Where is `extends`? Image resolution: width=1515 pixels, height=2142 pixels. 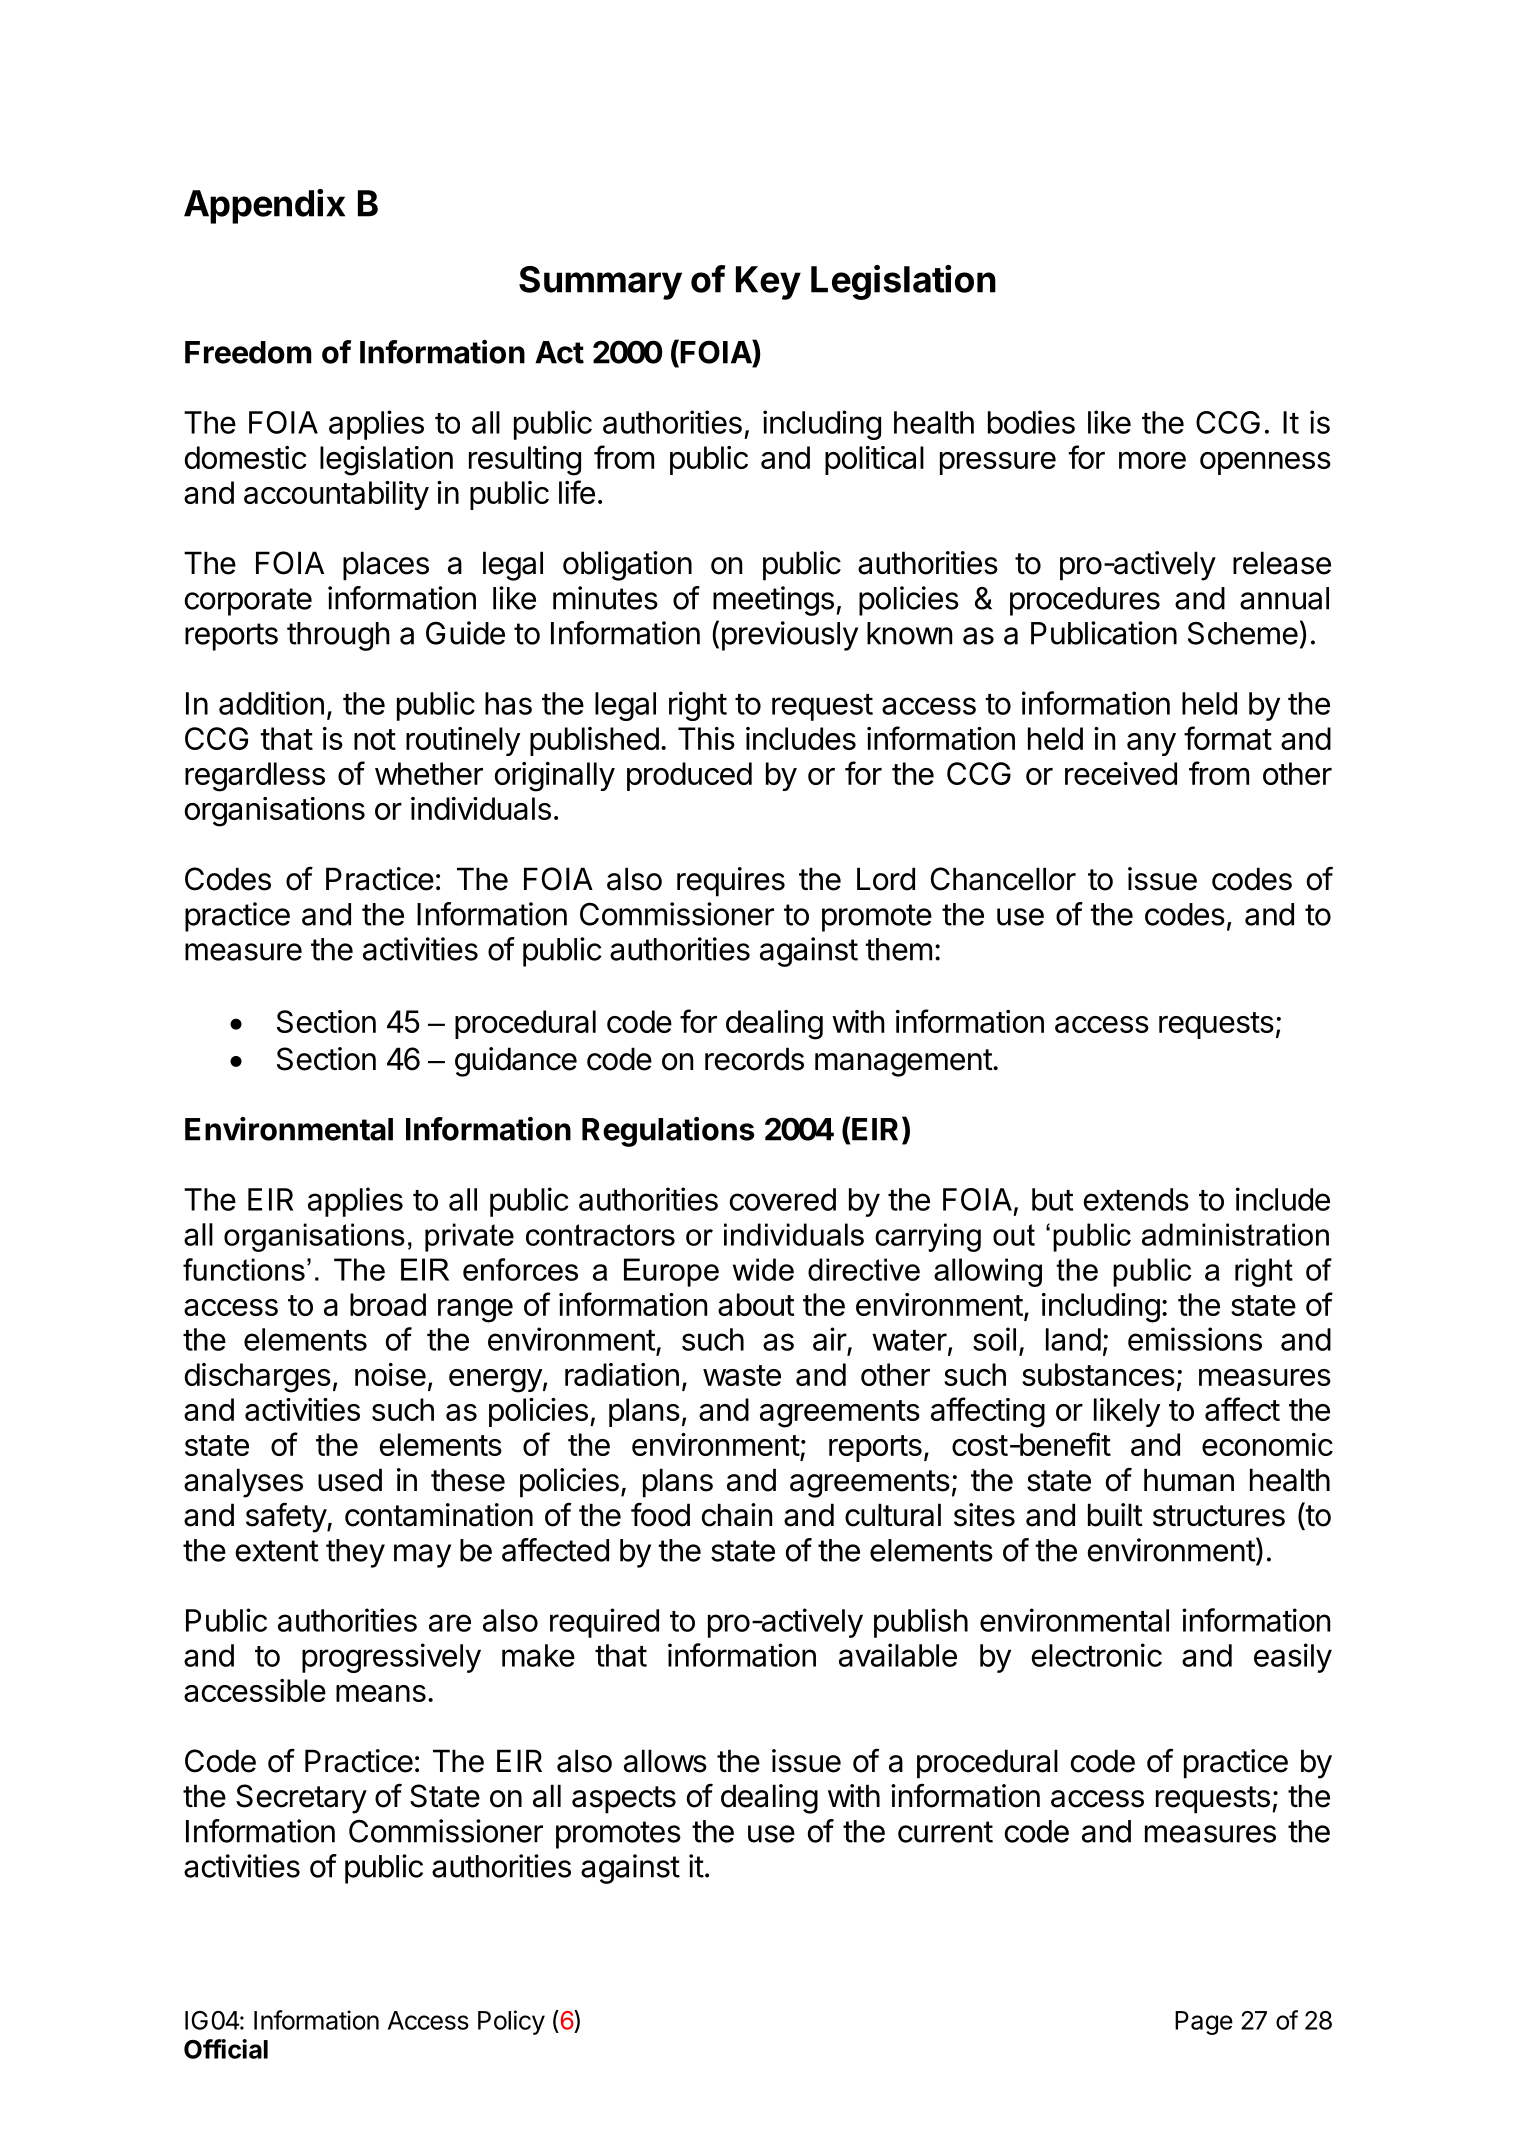
extends is located at coordinates (1136, 1199).
